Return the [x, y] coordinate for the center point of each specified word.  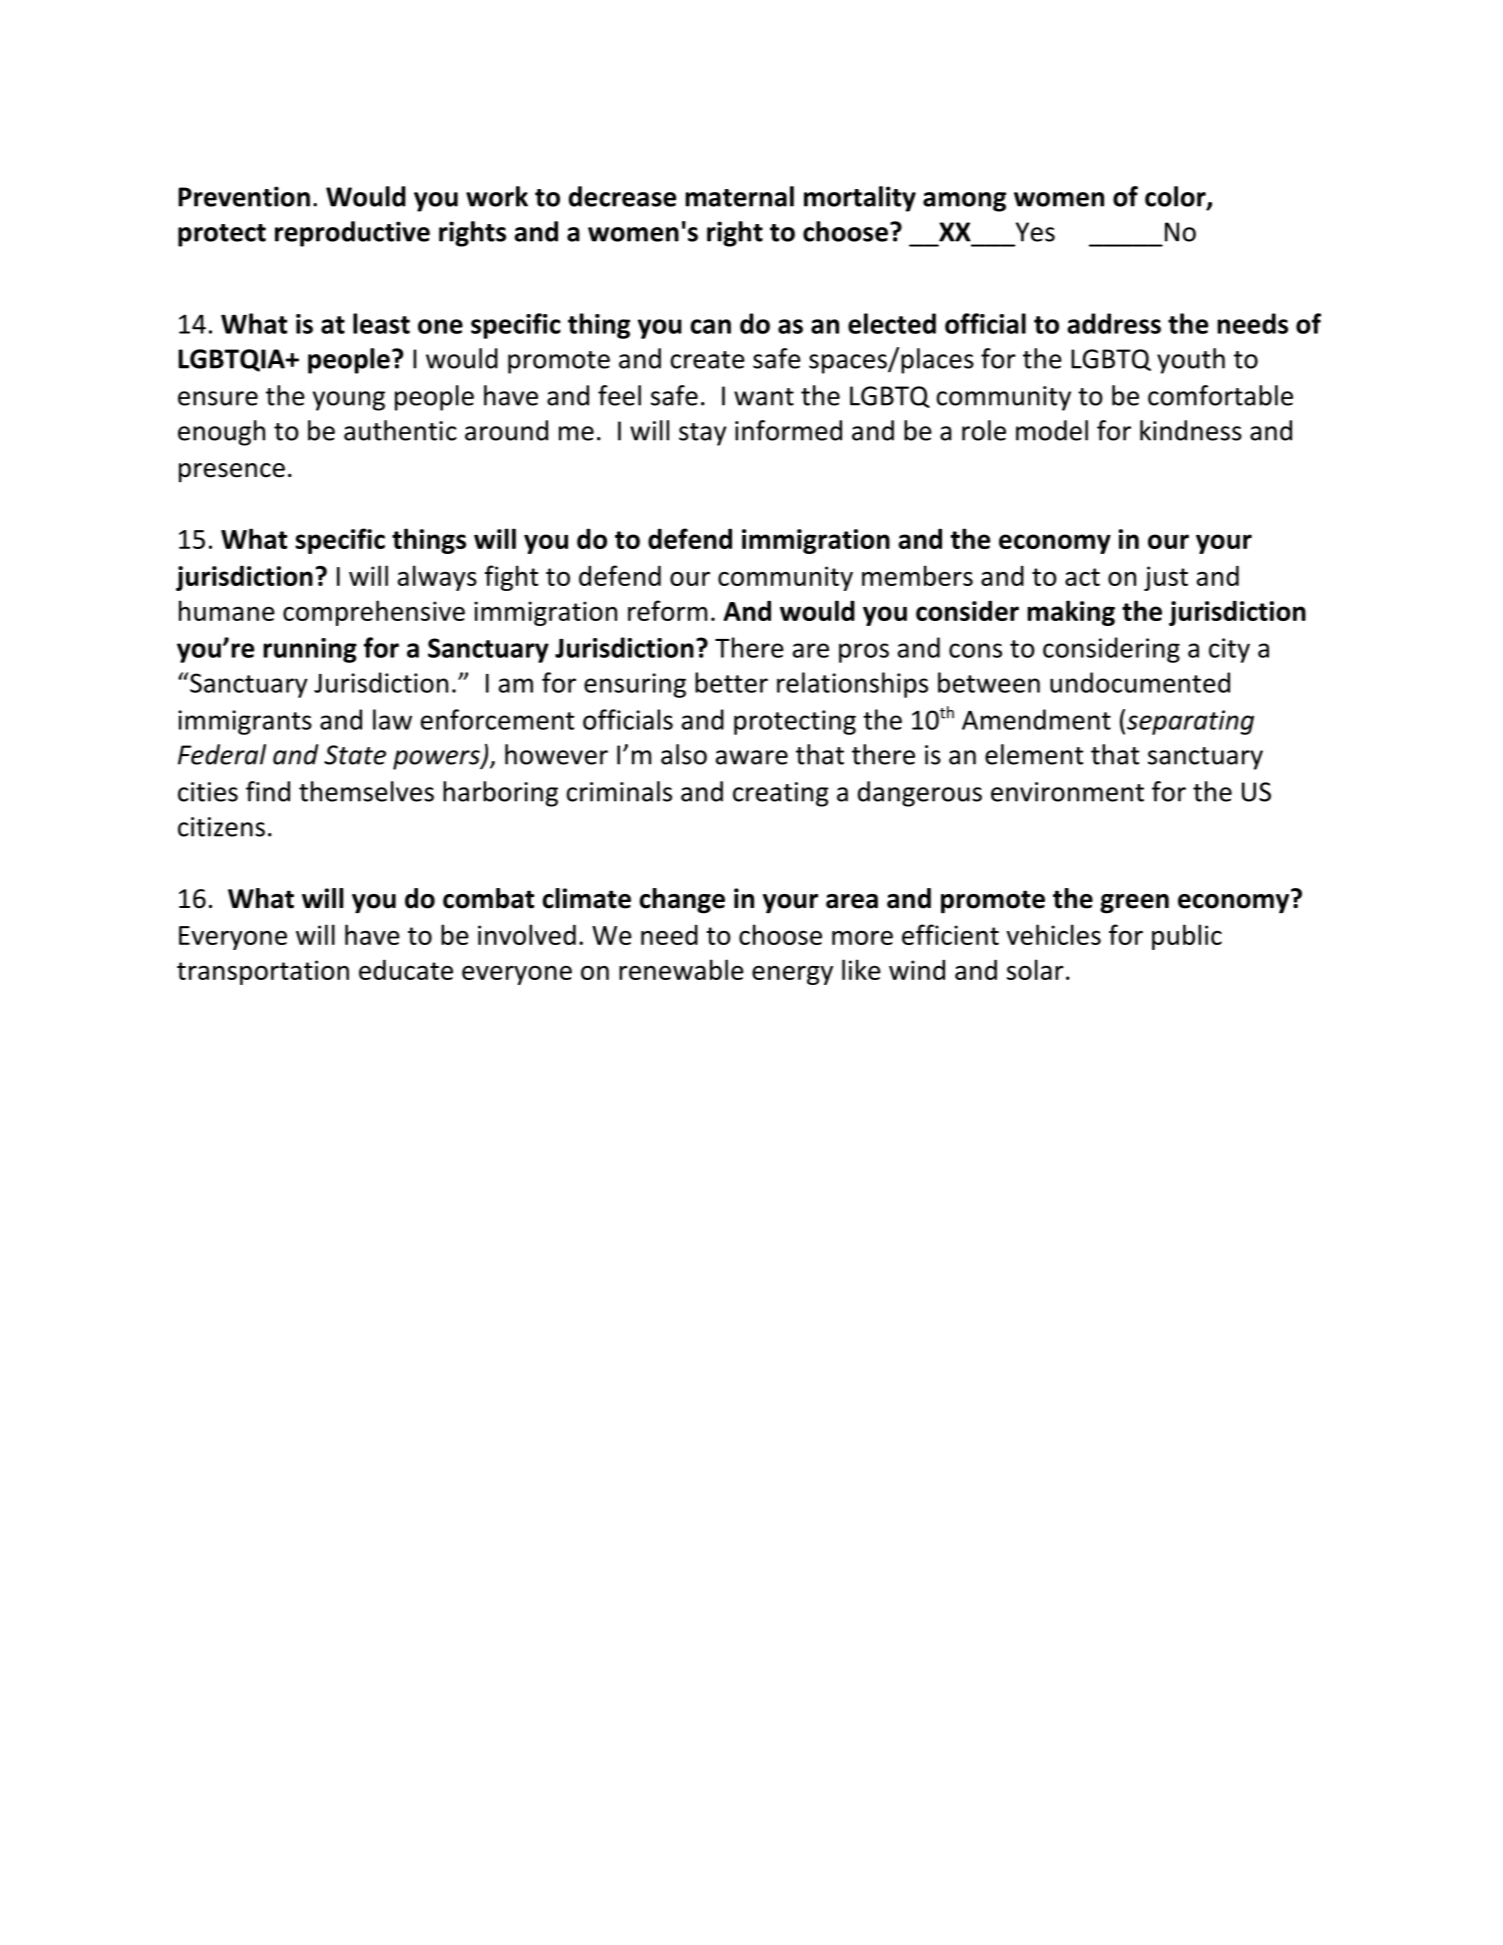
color [1175, 196]
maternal [740, 196]
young [349, 401]
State [355, 755]
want [764, 397]
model [1052, 430]
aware [752, 757]
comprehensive [374, 613]
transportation [263, 972]
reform [667, 610]
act [1082, 577]
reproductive [352, 234]
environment [1067, 792]
